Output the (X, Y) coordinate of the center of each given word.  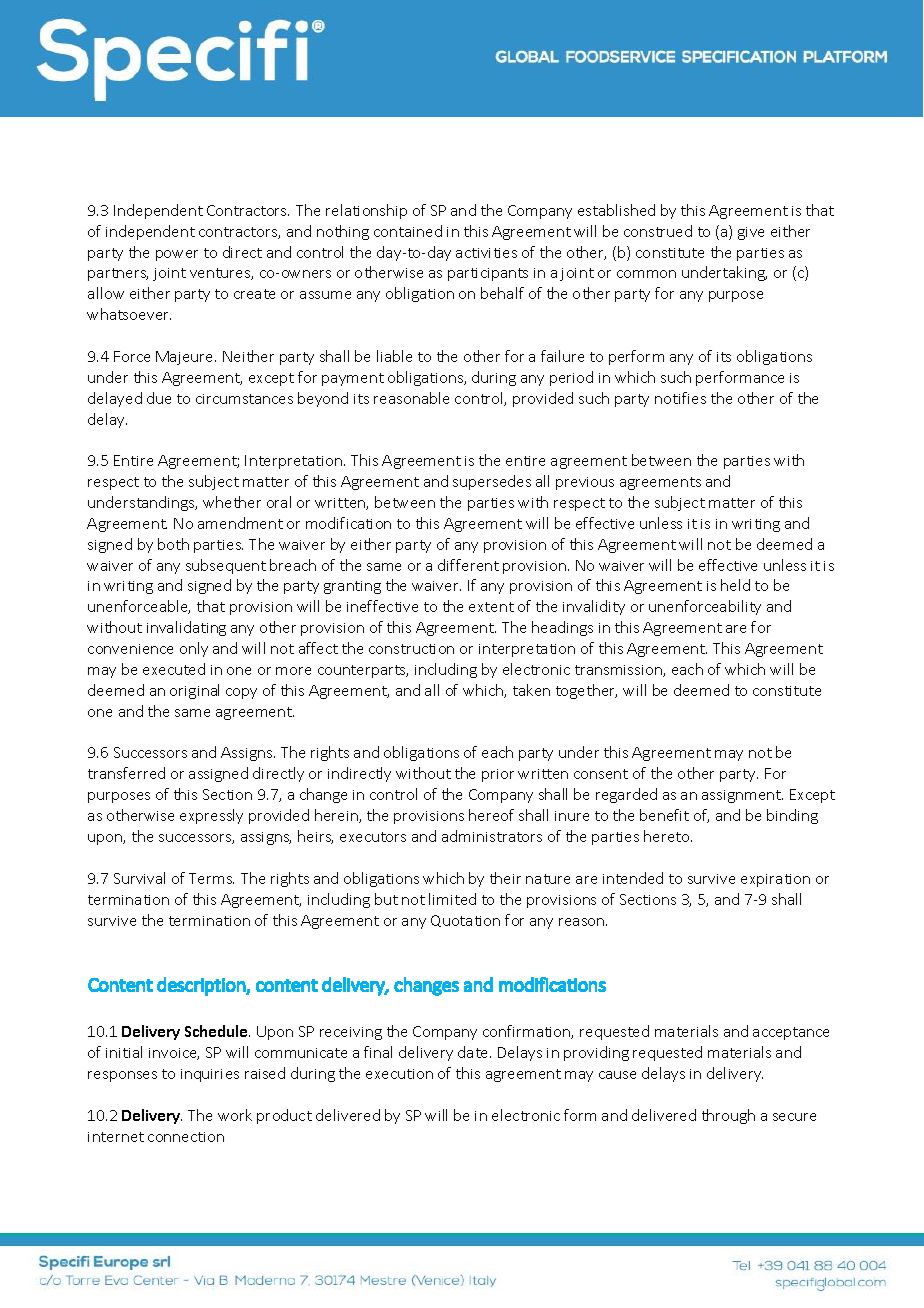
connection (186, 1137)
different (468, 565)
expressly (211, 816)
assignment (742, 796)
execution (399, 1074)
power (177, 255)
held (735, 585)
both (173, 544)
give (751, 233)
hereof (491, 815)
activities (486, 253)
